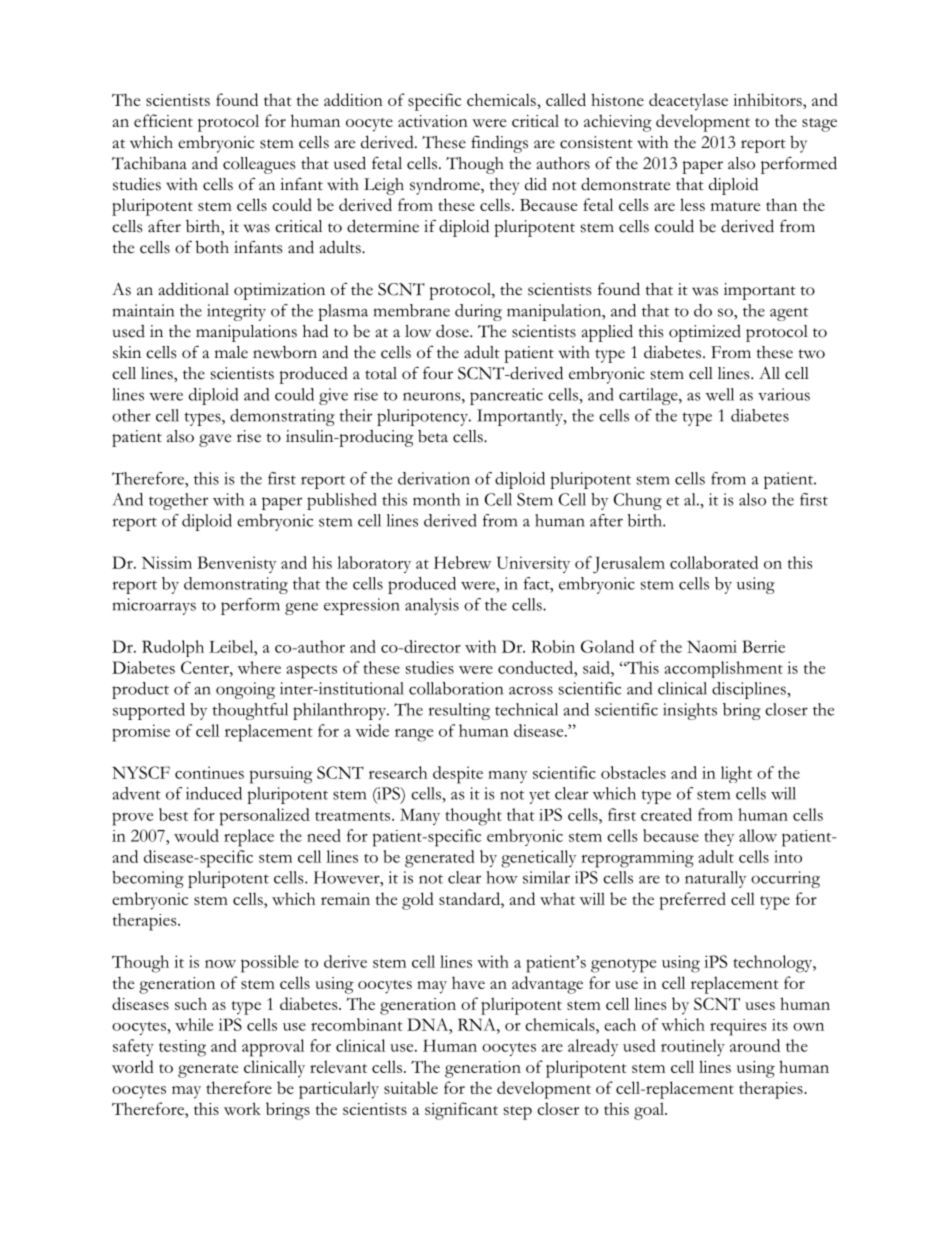  What do you see at coordinates (242, 1108) in the screenshot?
I see `work` at bounding box center [242, 1108].
